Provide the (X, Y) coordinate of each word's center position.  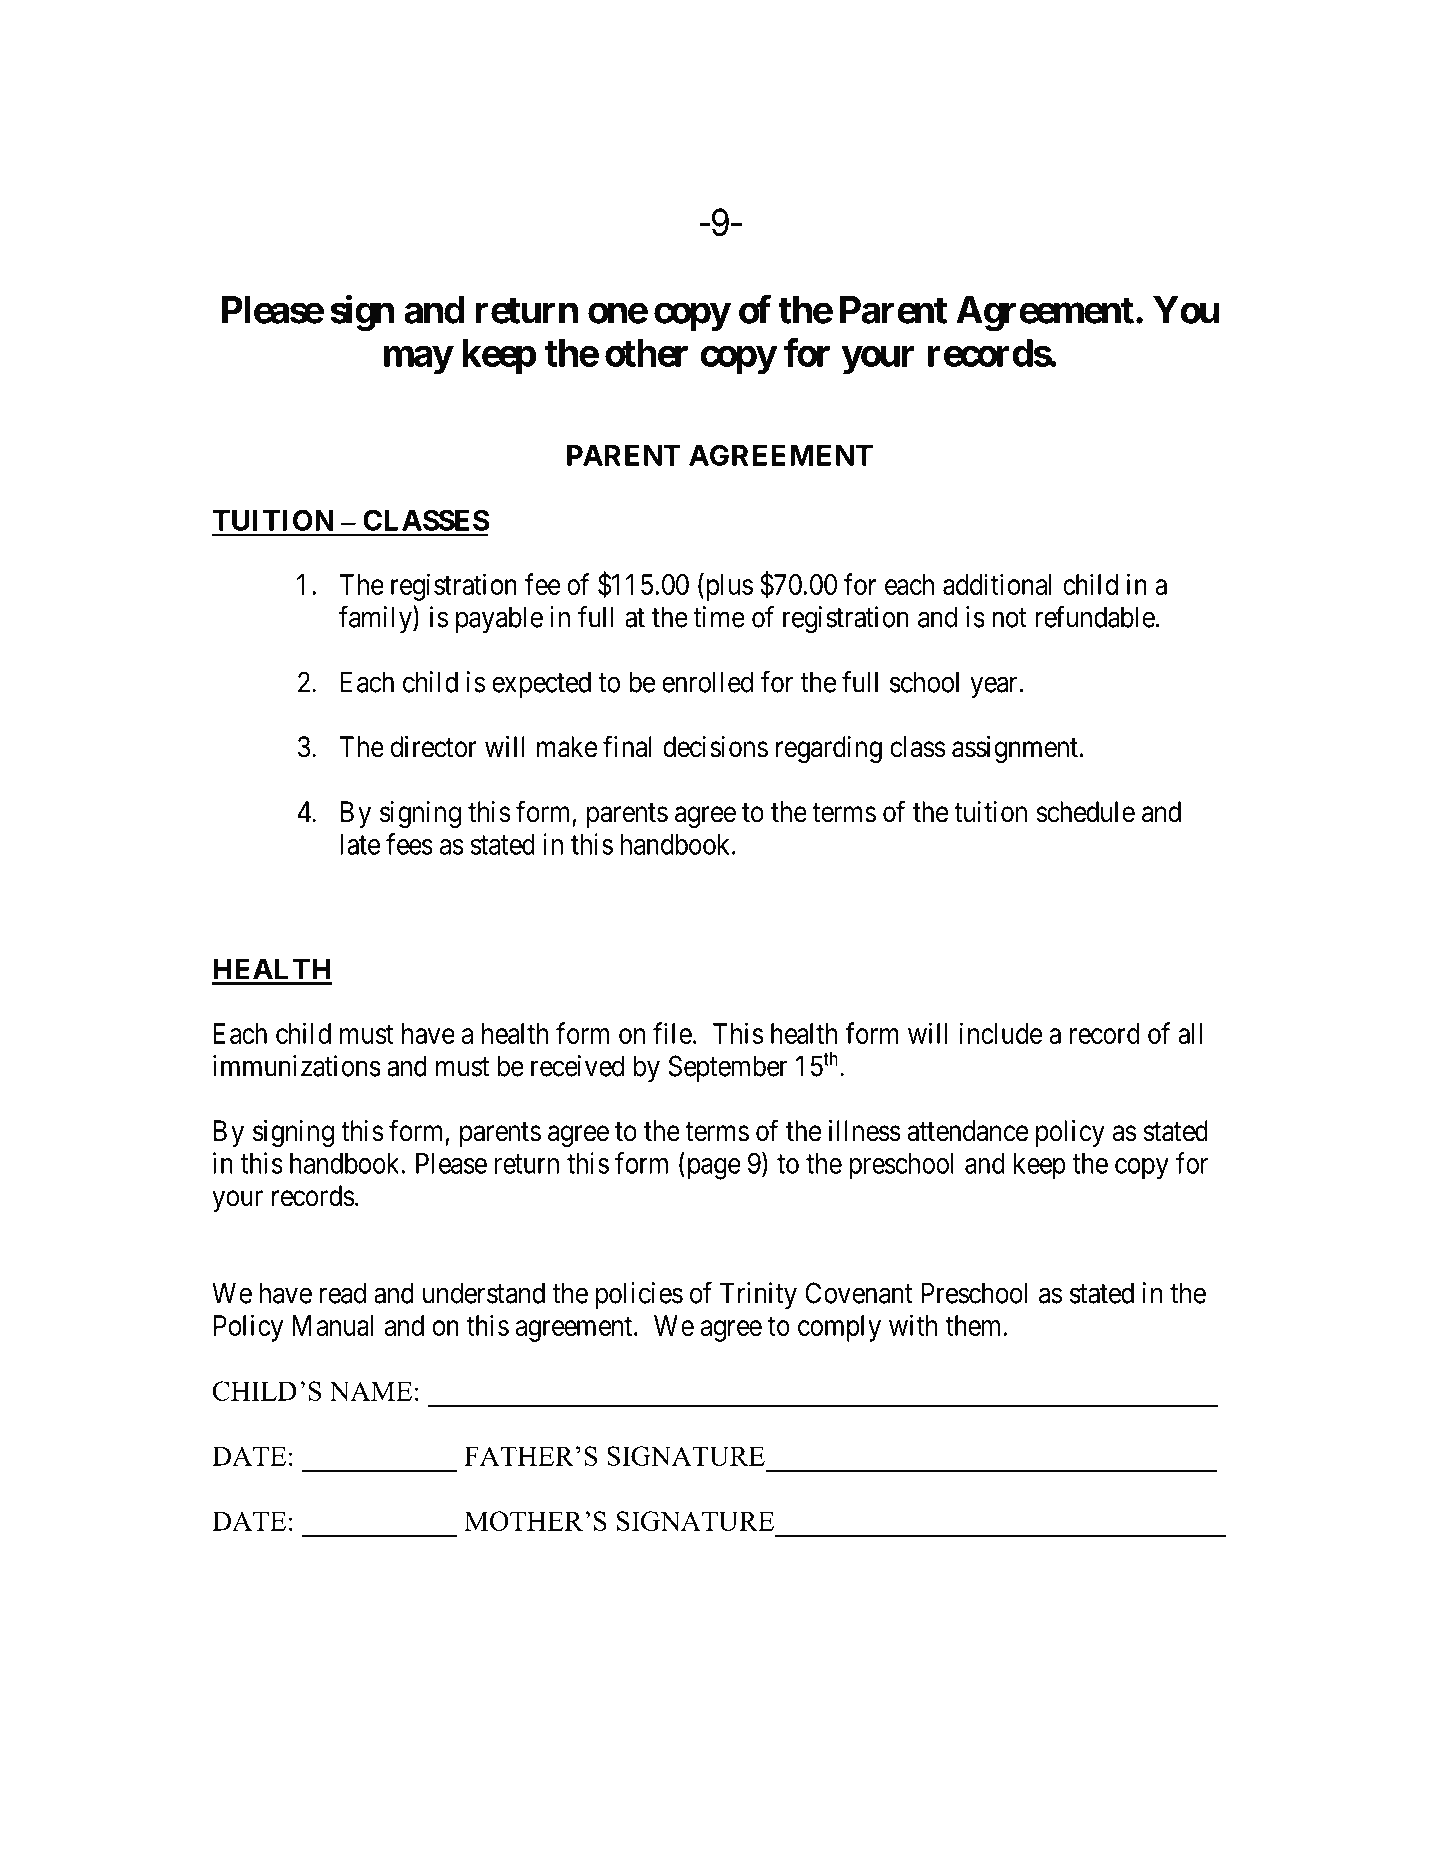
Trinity (758, 1295)
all (1190, 1033)
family (376, 619)
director (433, 747)
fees (409, 844)
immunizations (297, 1066)
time (719, 617)
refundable (1095, 617)
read (343, 1293)
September (728, 1068)
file (672, 1033)
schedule (1085, 812)
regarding (829, 749)
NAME (370, 1391)
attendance (967, 1131)
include (1001, 1033)
